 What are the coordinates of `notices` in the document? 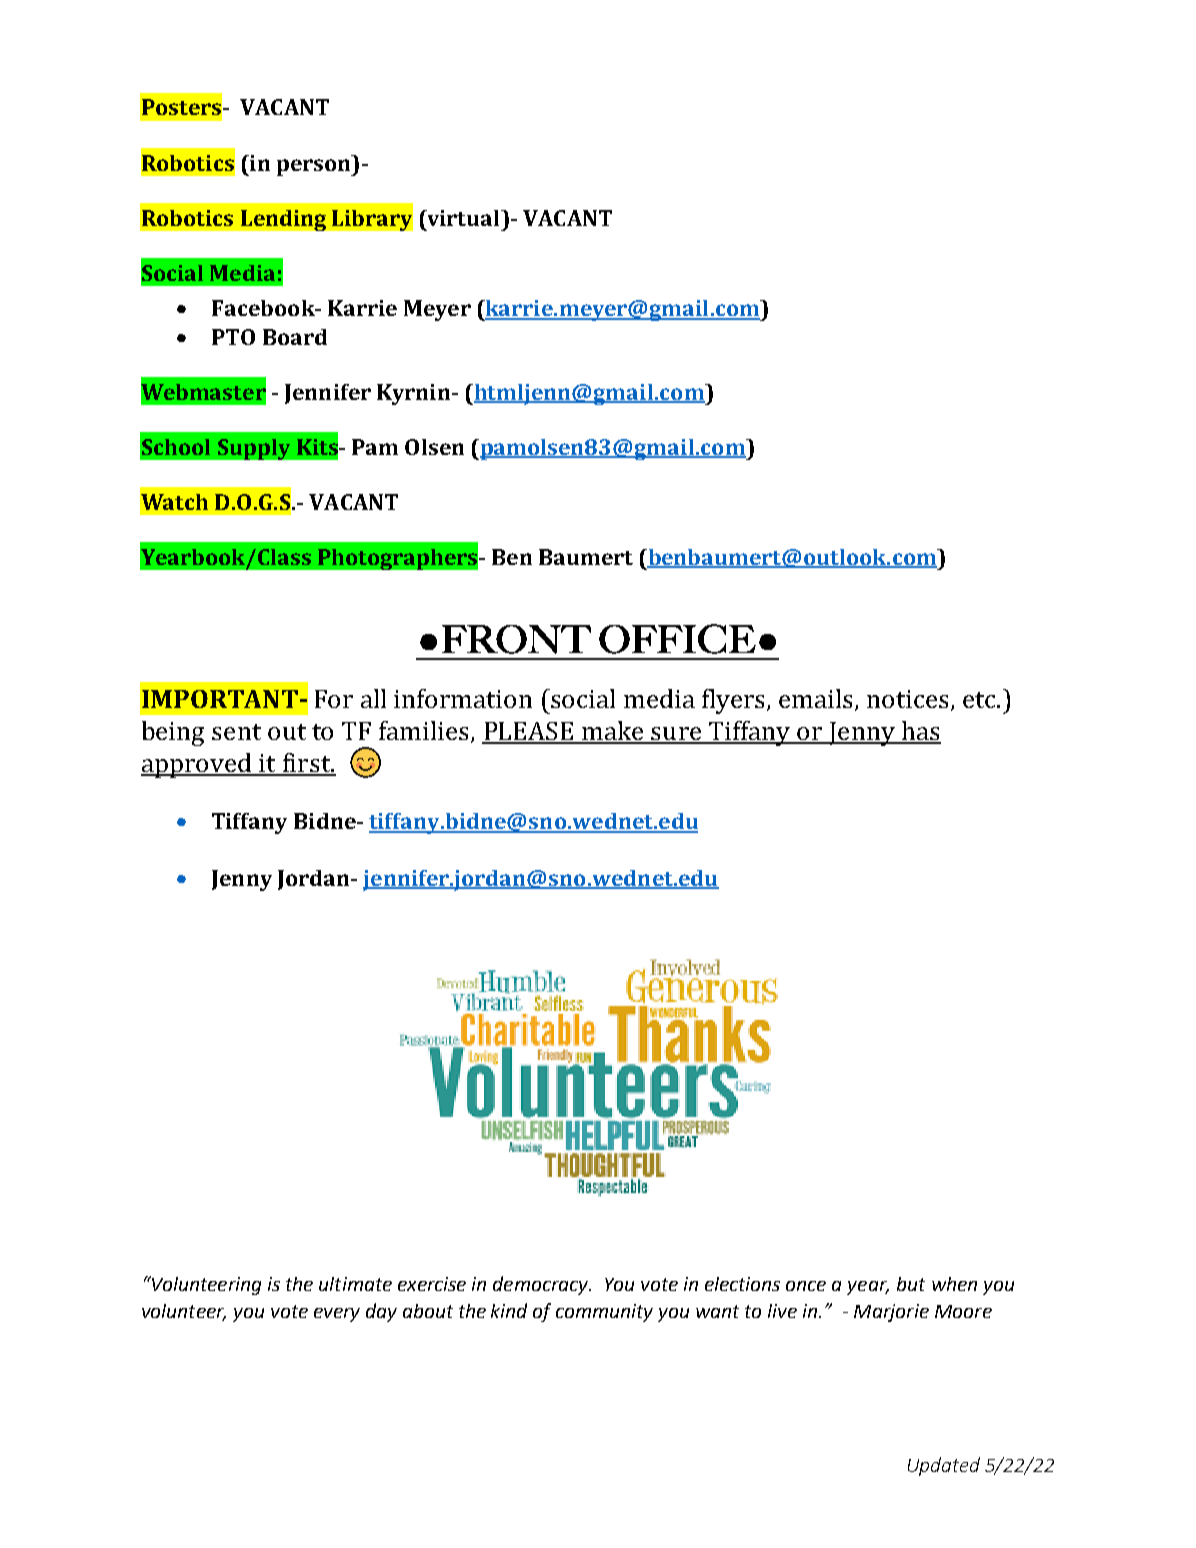 It's located at (909, 700).
